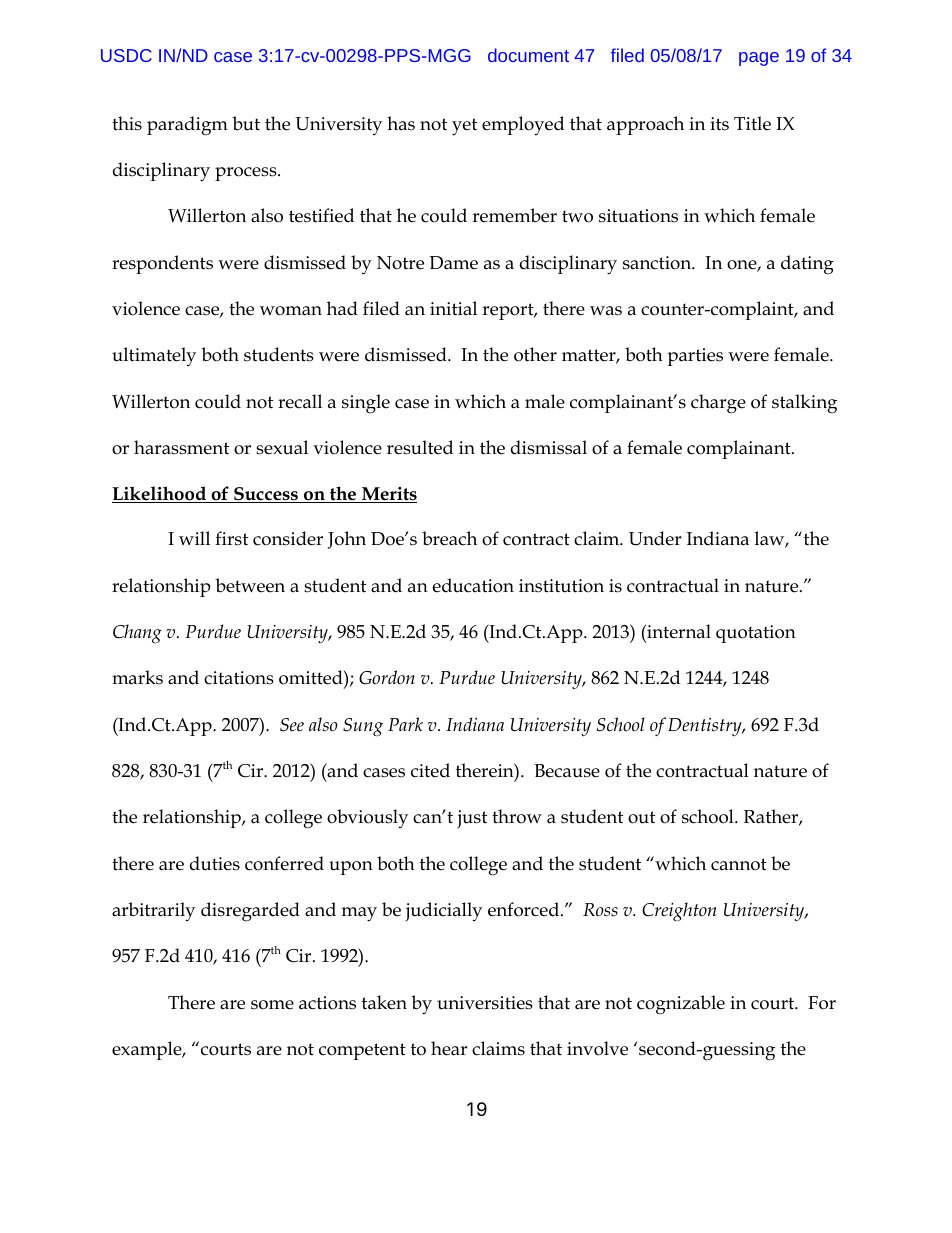 The image size is (952, 1233). I want to click on quotation, so click(756, 634).
